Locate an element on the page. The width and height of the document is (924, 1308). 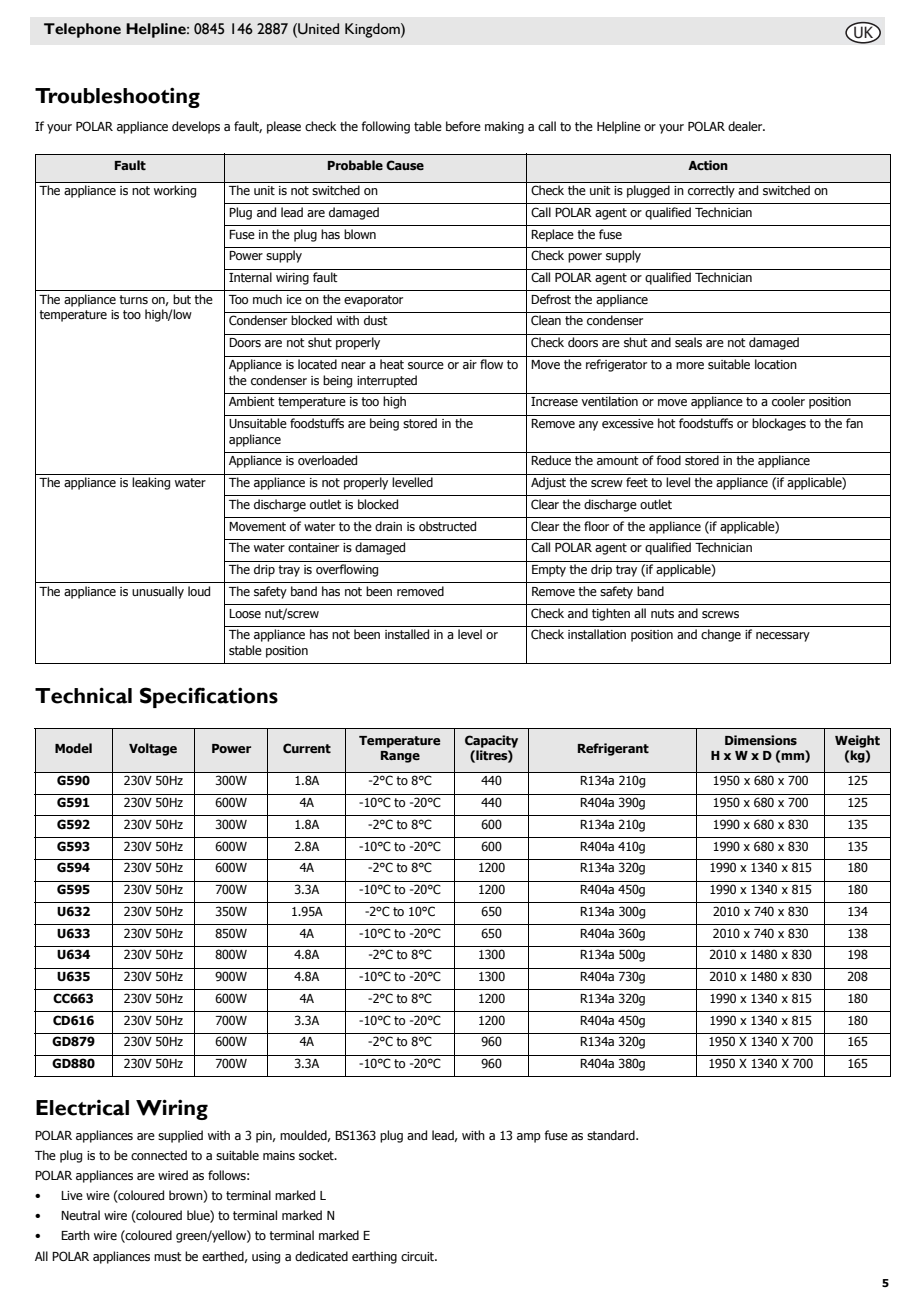
Range is located at coordinates (400, 757).
